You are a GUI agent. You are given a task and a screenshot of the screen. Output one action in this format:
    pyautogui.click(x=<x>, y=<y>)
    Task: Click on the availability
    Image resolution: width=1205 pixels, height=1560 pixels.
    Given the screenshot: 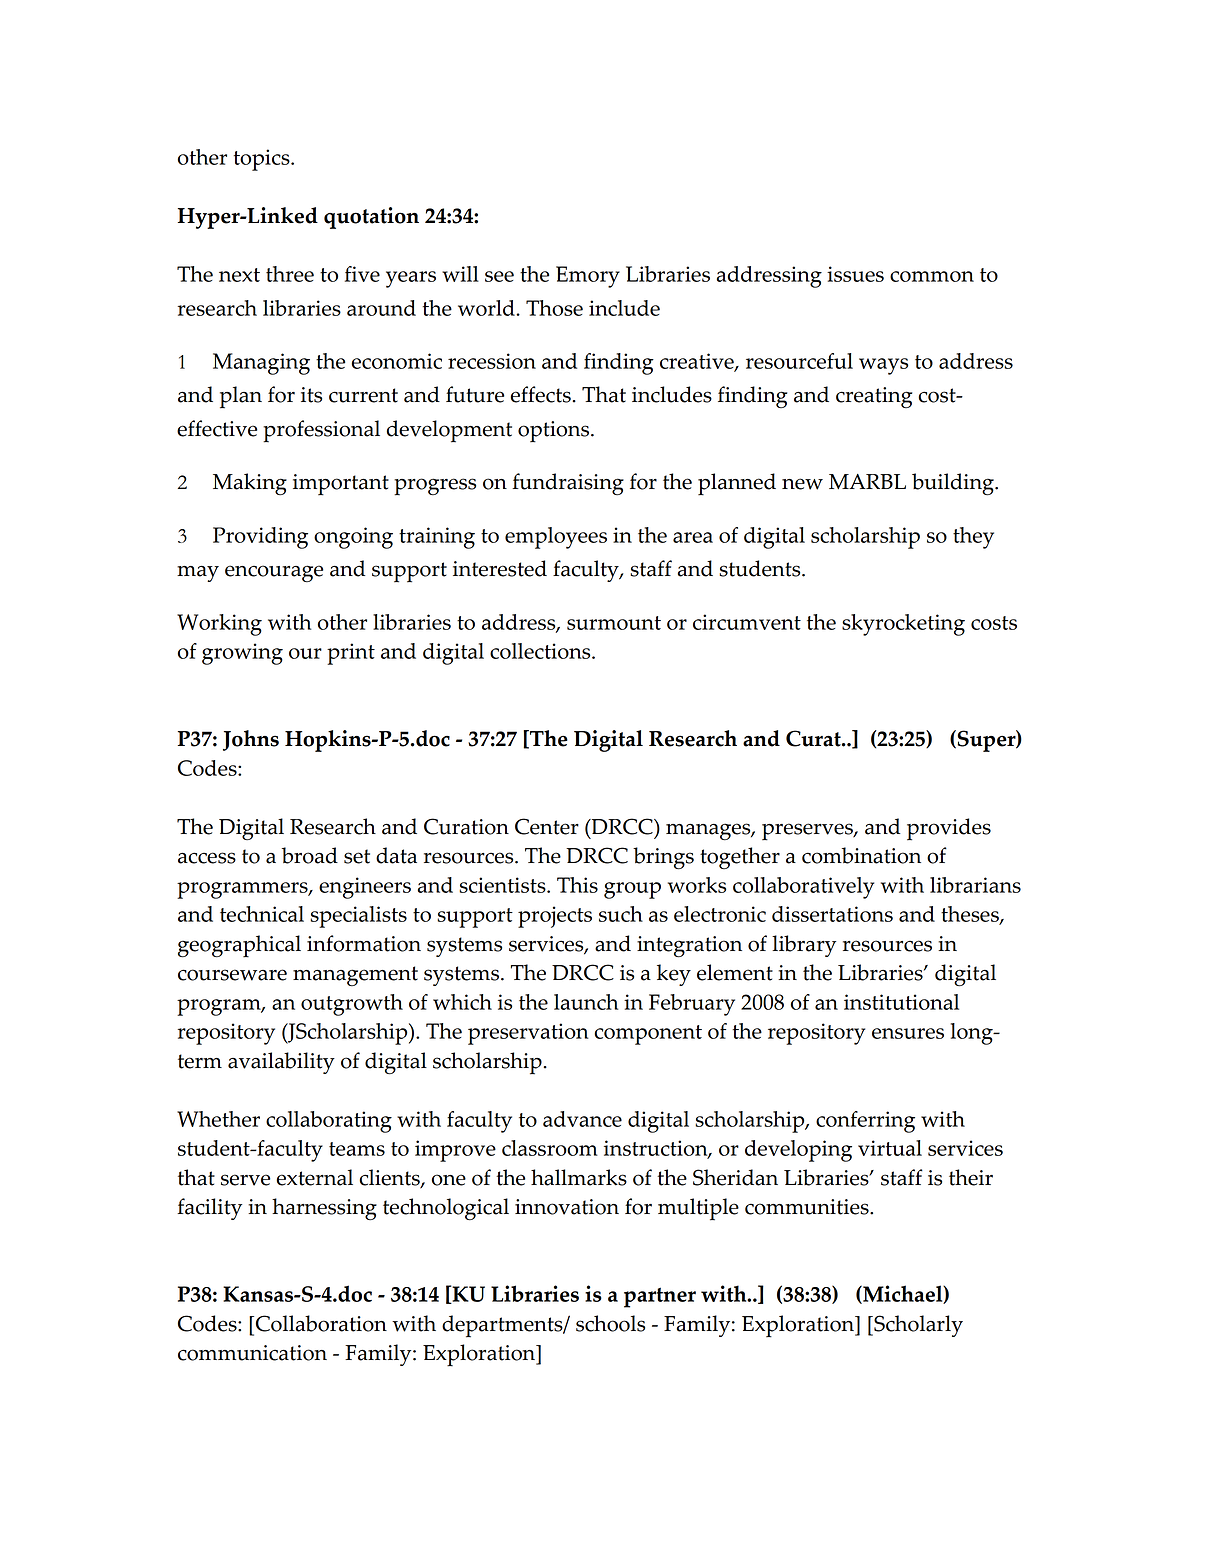 What is the action you would take?
    pyautogui.click(x=281, y=1063)
